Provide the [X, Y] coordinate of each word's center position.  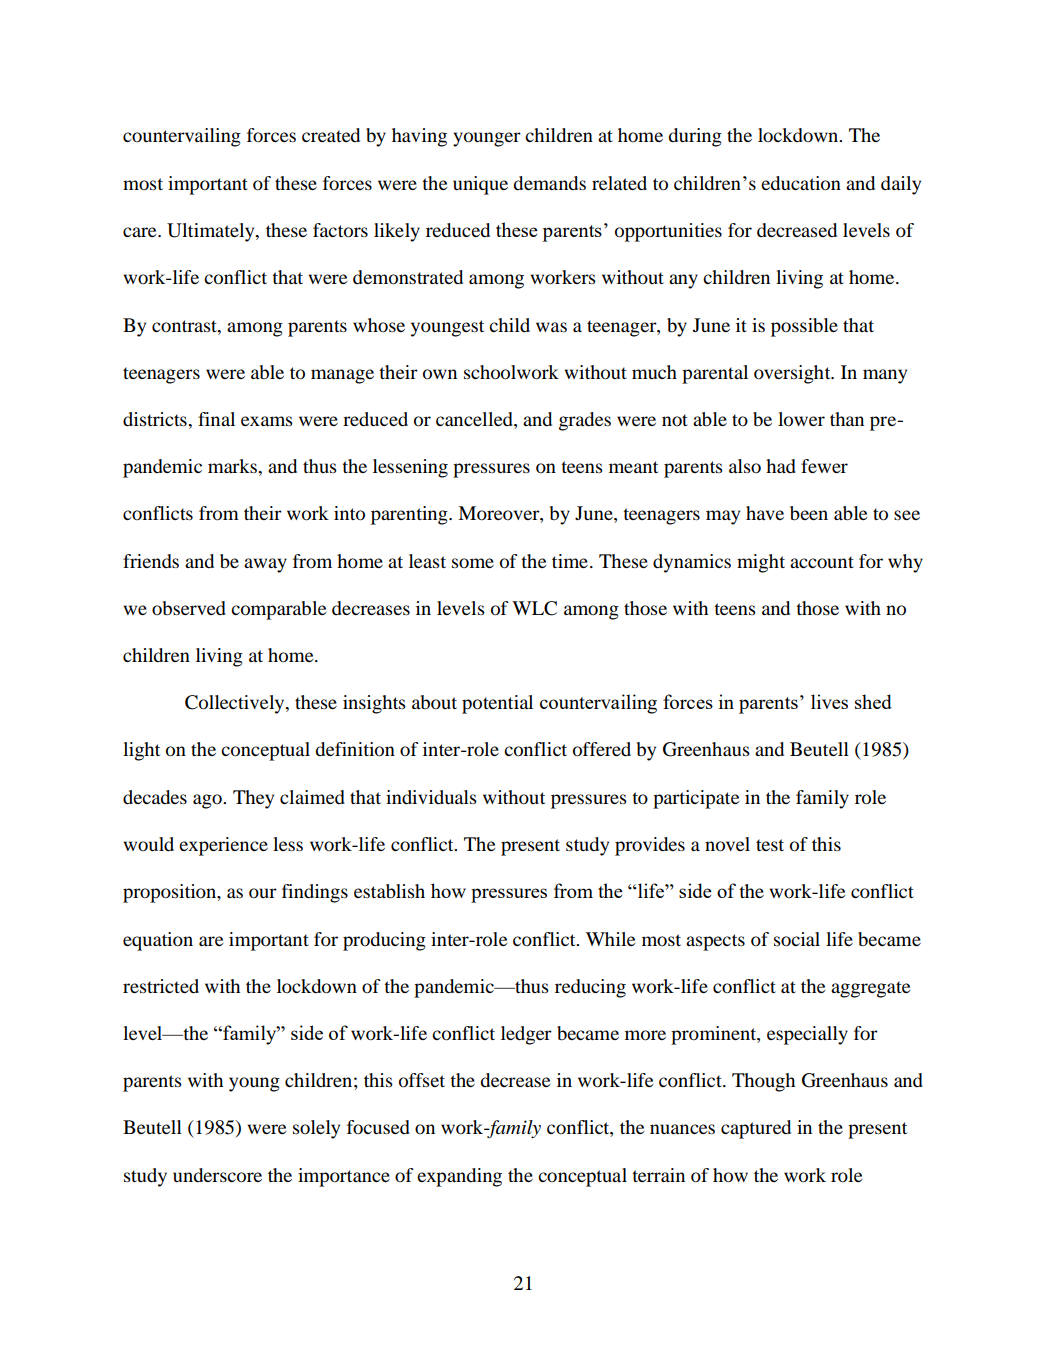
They [253, 799]
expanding [459, 1177]
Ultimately [212, 232]
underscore [217, 1175]
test [770, 845]
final [216, 419]
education [801, 183]
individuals [431, 797]
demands [549, 183]
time [570, 561]
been [809, 513]
